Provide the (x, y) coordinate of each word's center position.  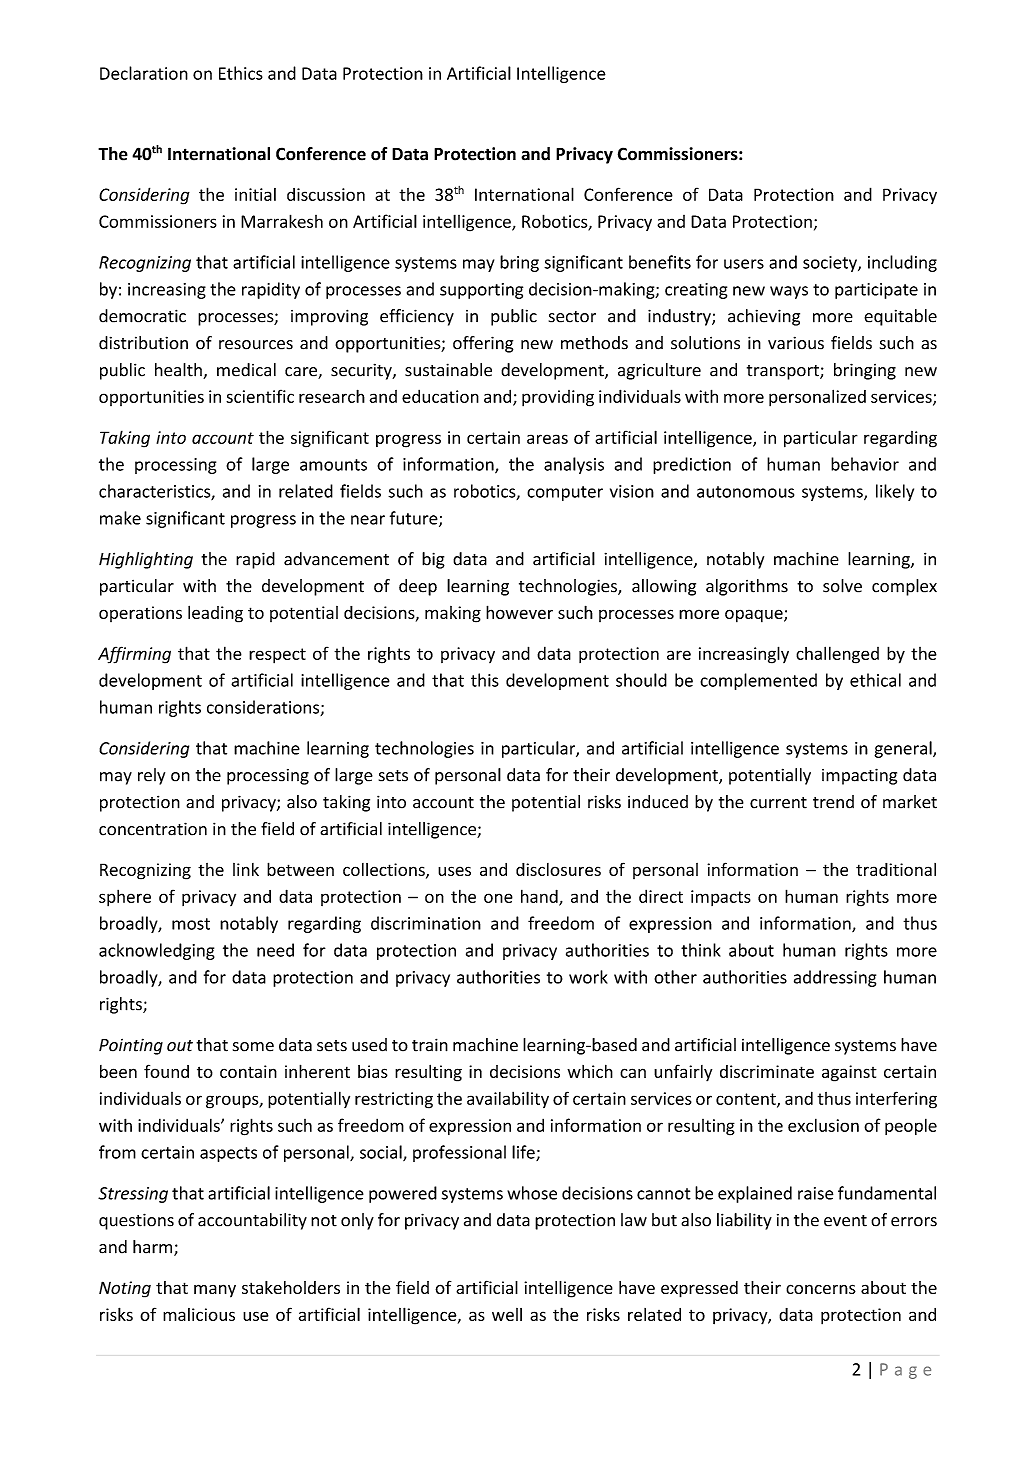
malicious (199, 1314)
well (507, 1314)
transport (784, 372)
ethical (875, 680)
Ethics (241, 73)
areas (547, 439)
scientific (260, 396)
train (430, 1045)
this (485, 680)
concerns (821, 1289)
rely (151, 776)
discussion (326, 194)
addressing (835, 978)
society (831, 264)
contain (248, 1071)
